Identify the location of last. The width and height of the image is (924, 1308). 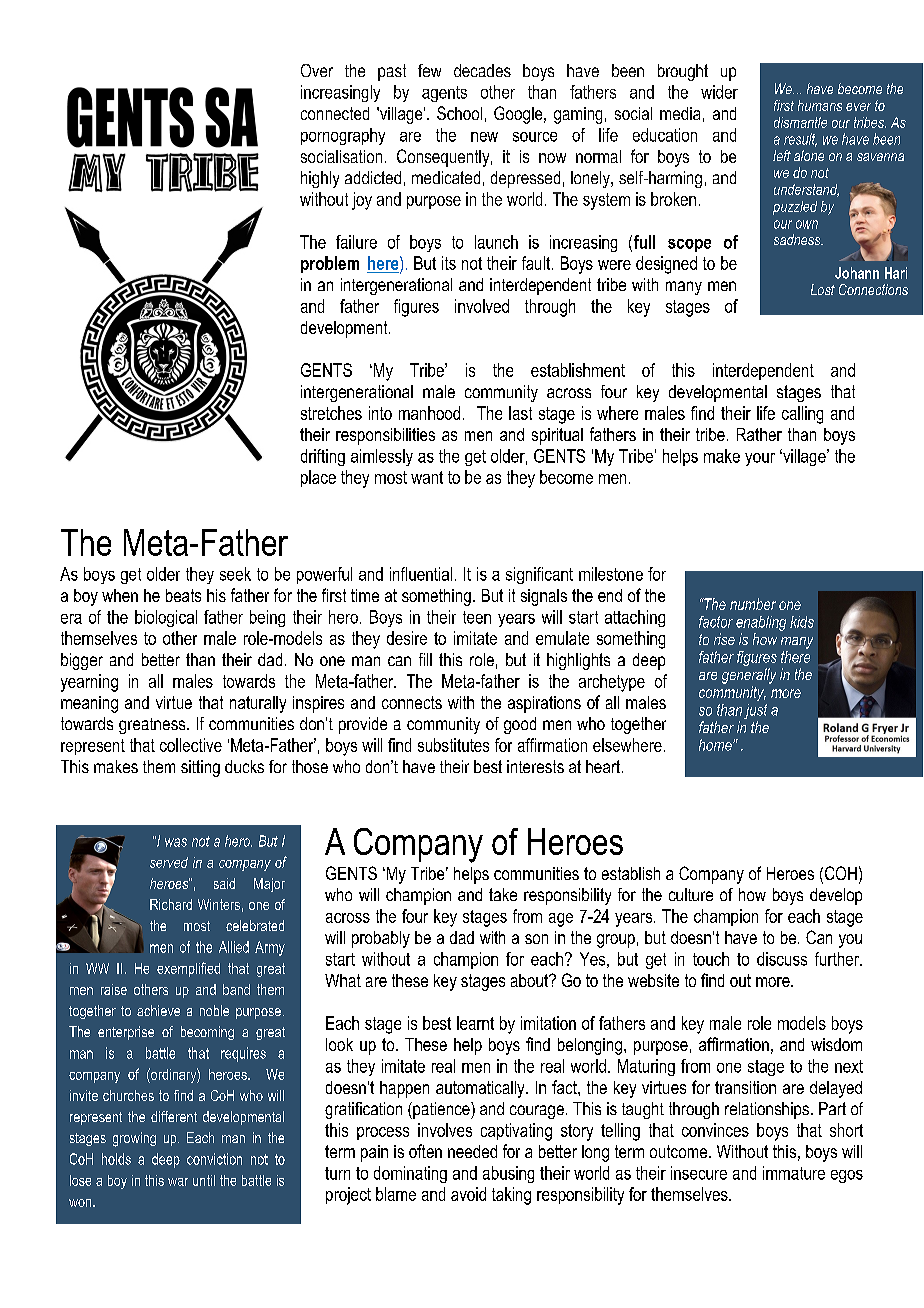
(520, 413).
